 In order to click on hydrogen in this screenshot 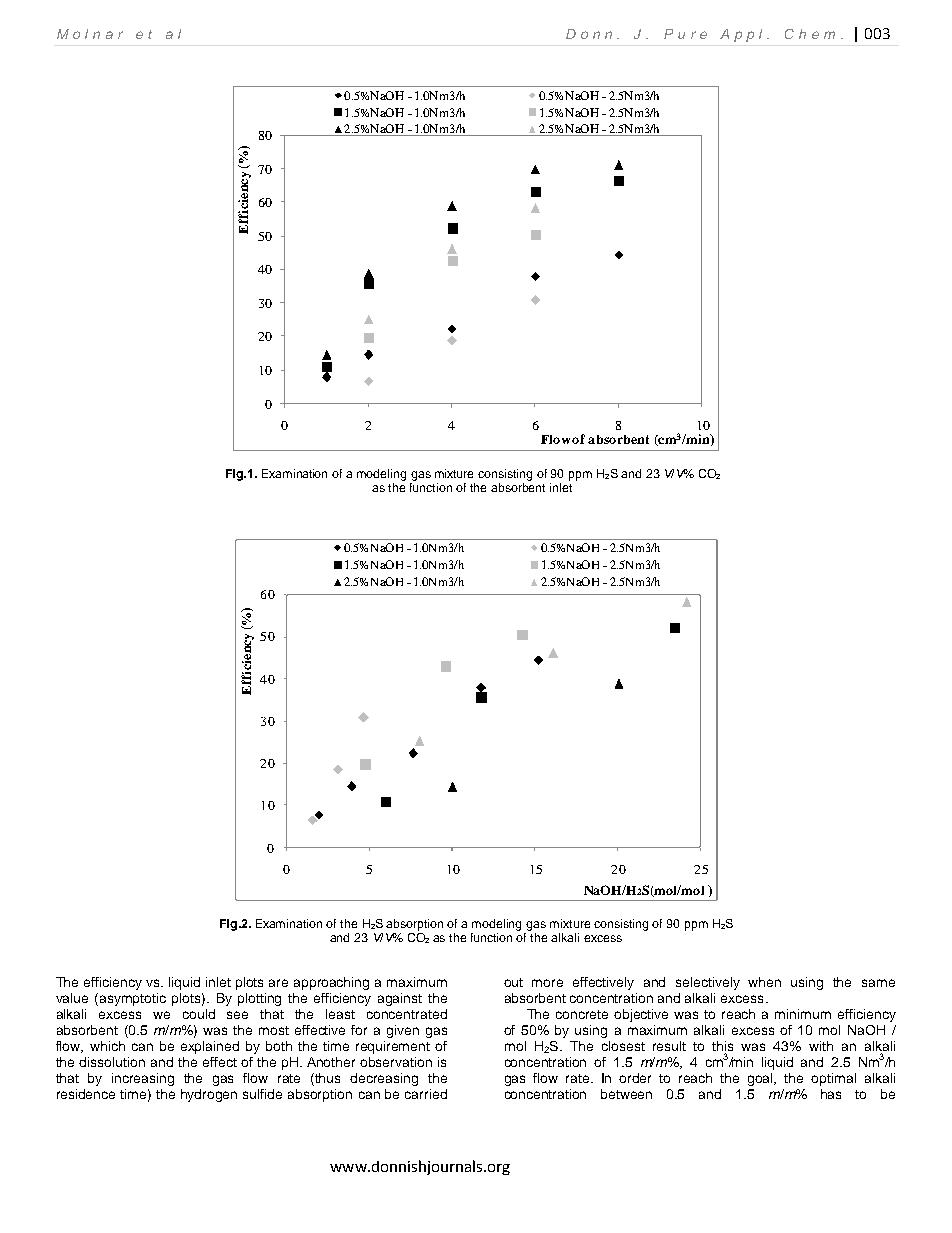, I will do `click(209, 1095)`.
